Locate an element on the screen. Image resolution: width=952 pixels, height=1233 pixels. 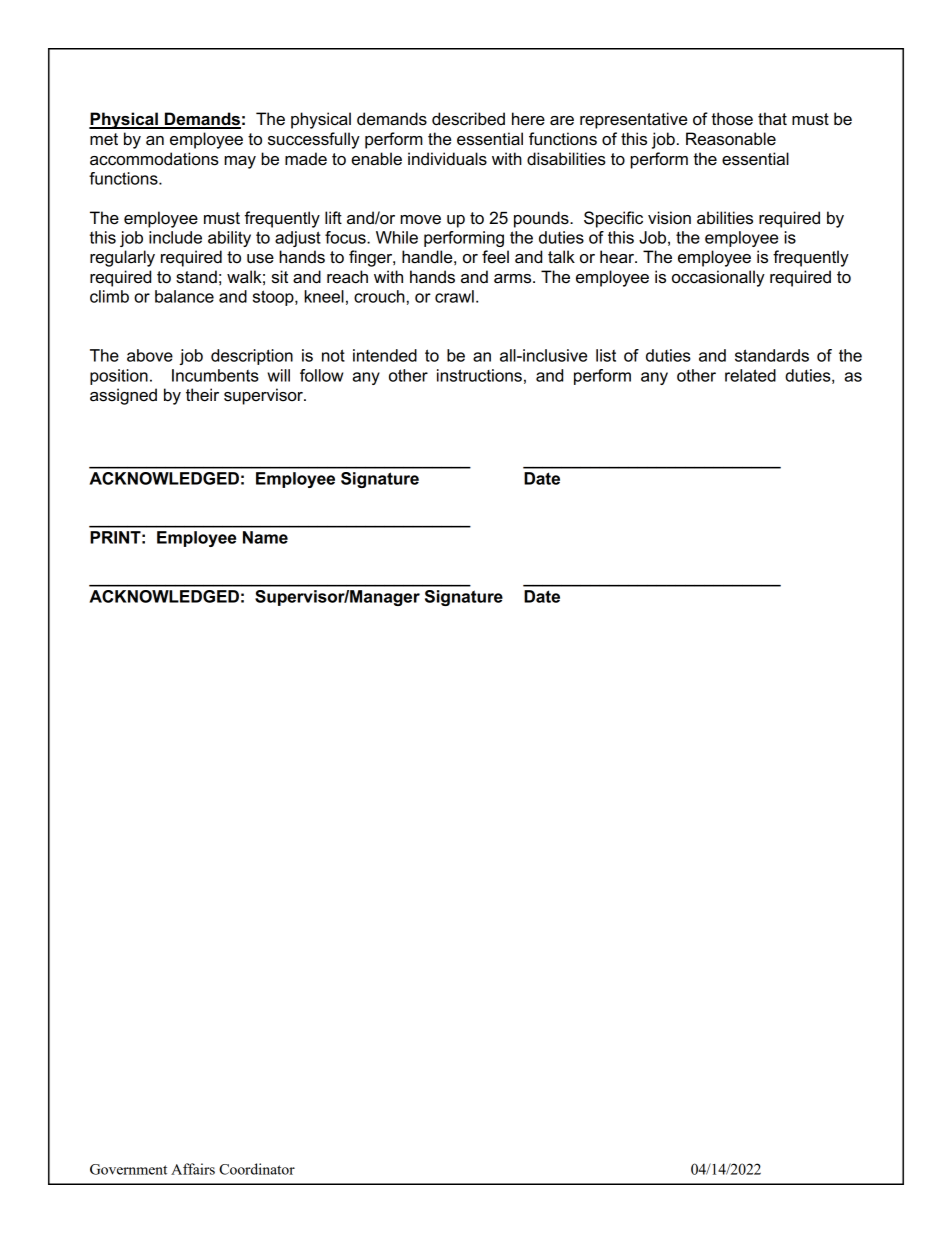
Affairs is located at coordinates (193, 1169).
